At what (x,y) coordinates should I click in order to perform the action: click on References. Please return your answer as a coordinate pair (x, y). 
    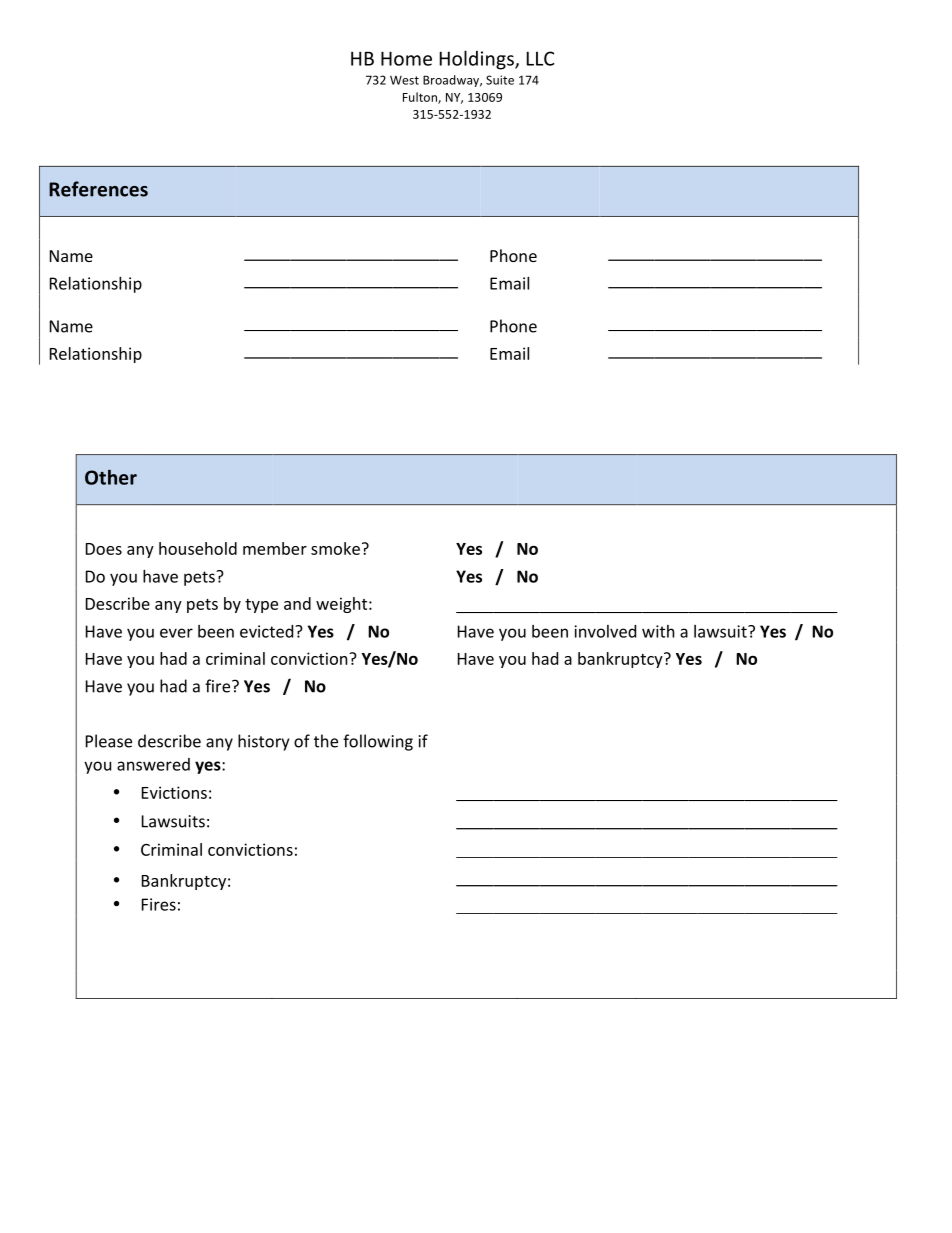
    Looking at the image, I should click on (98, 189).
